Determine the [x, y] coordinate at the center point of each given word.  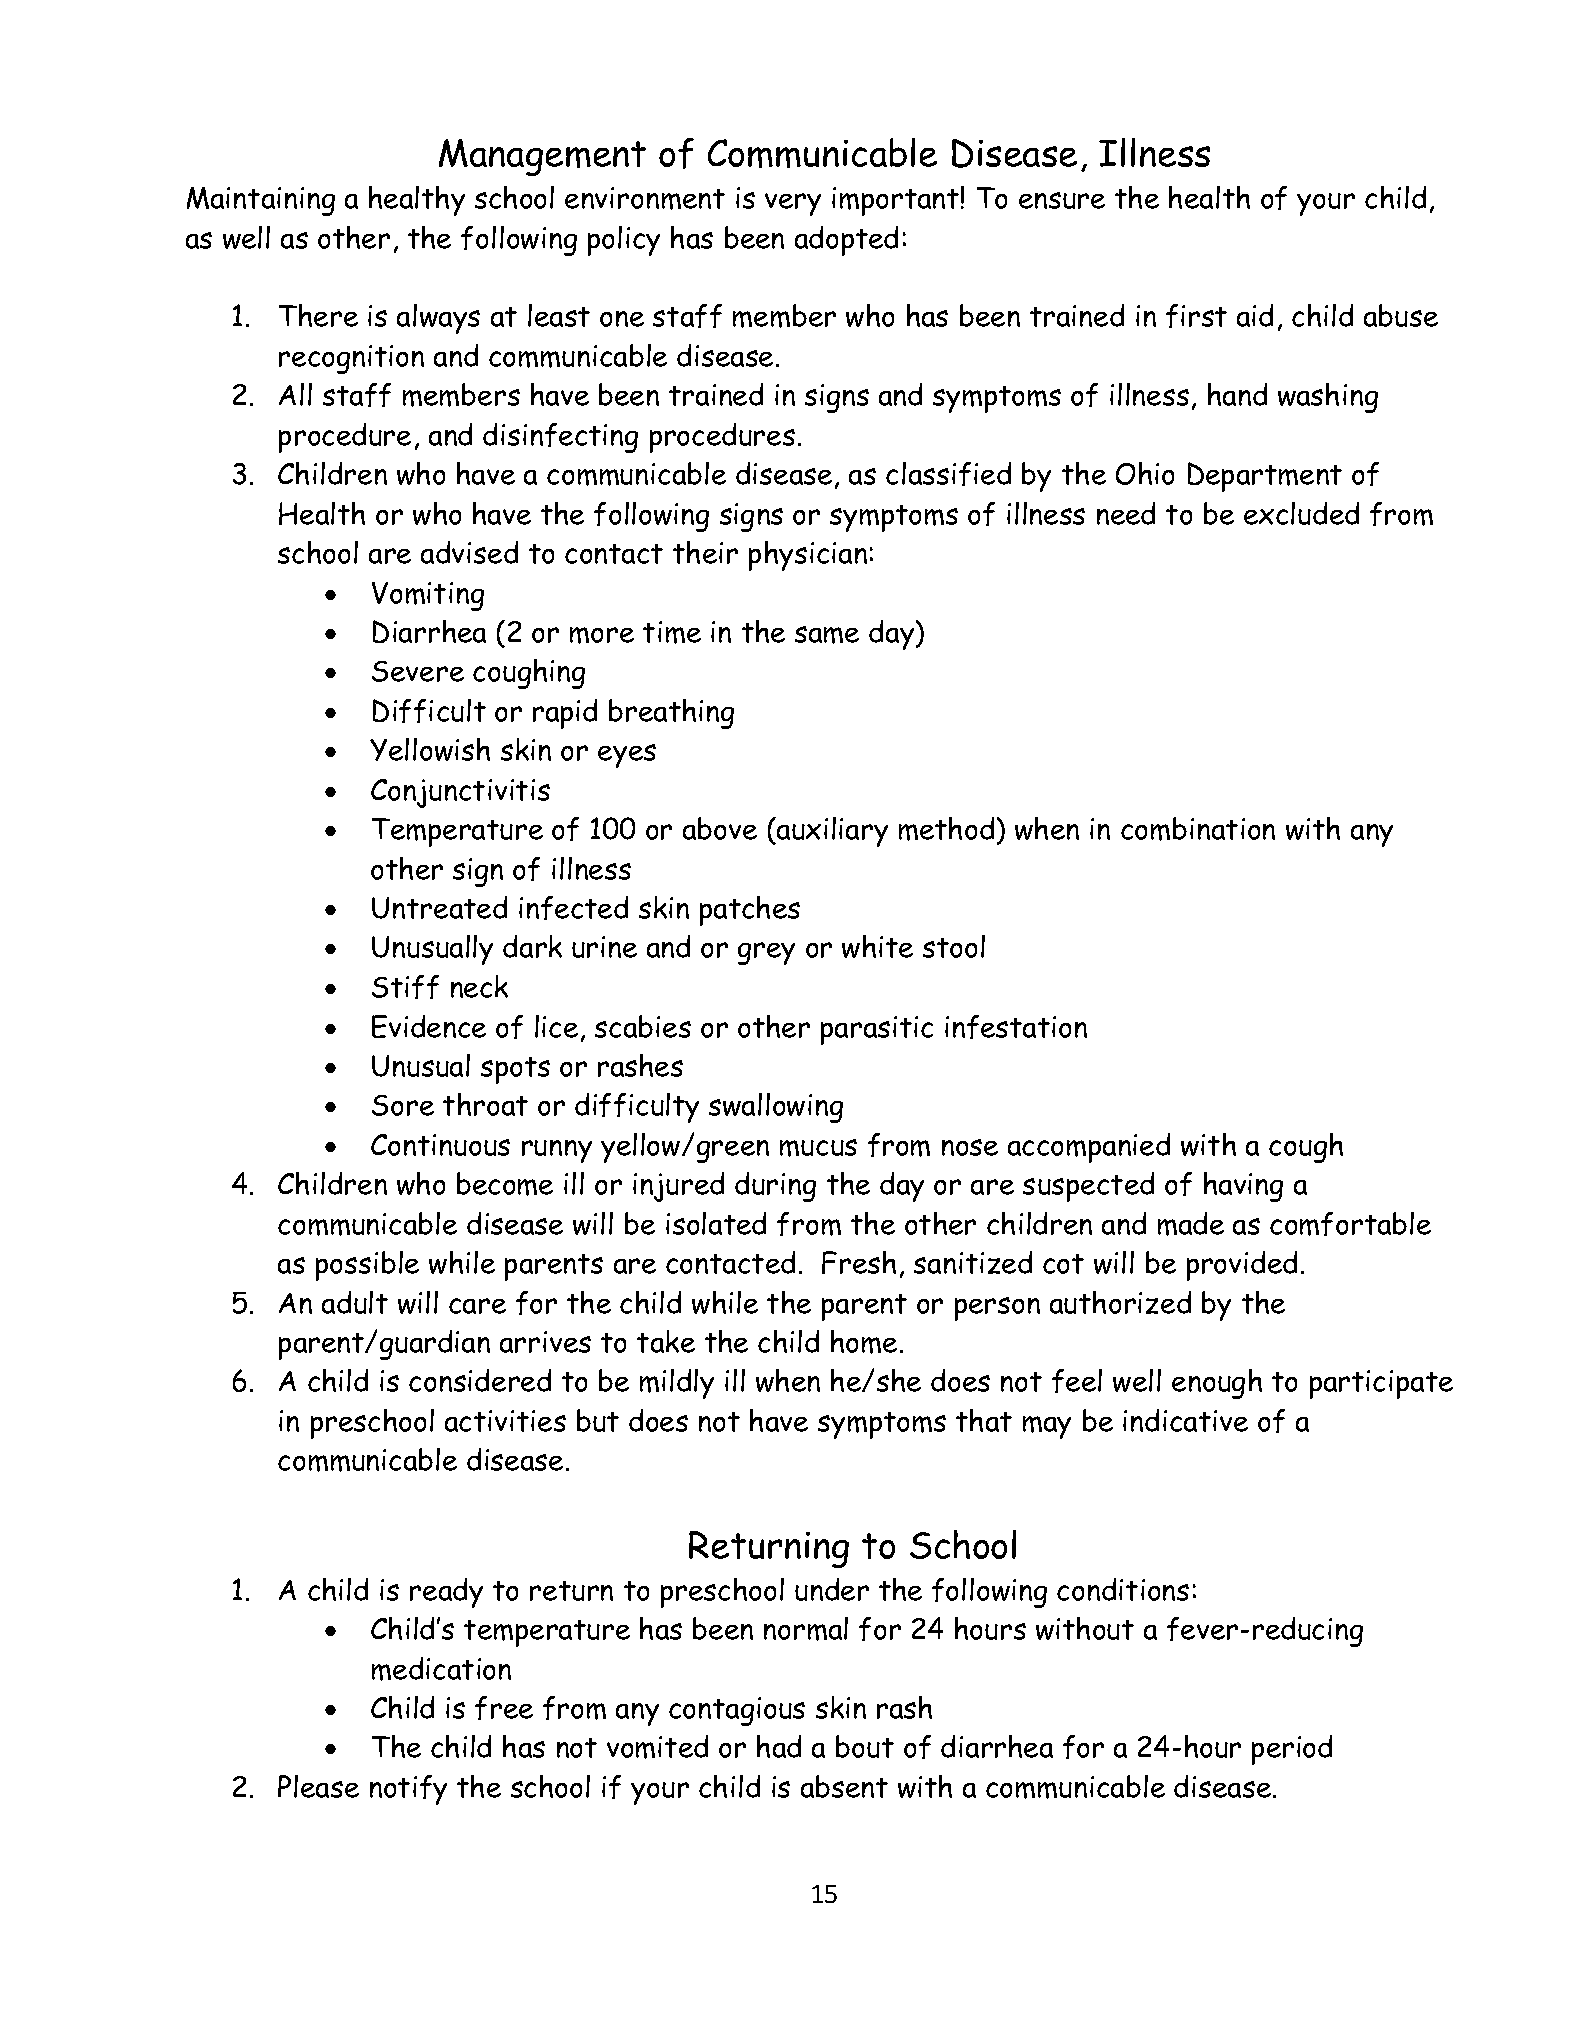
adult [355, 1302]
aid [1255, 315]
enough [1217, 1384]
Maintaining [261, 201]
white [877, 946]
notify [408, 1790]
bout [865, 1746]
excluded [1301, 513]
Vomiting [428, 596]
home [864, 1342]
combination [1198, 829]
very [793, 204]
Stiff [405, 987]
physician [808, 556]
